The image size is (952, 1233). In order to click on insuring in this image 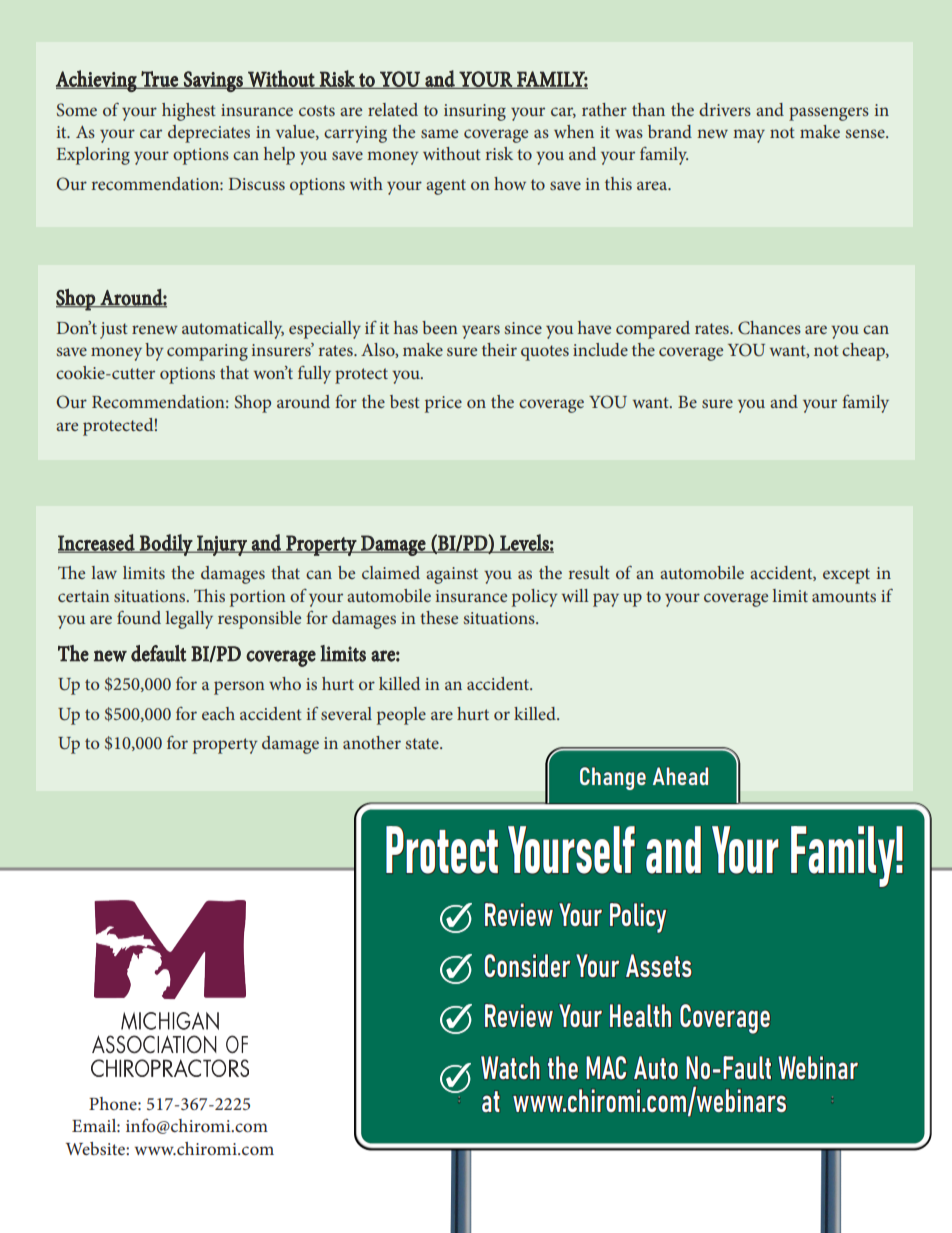, I will do `click(475, 112)`.
